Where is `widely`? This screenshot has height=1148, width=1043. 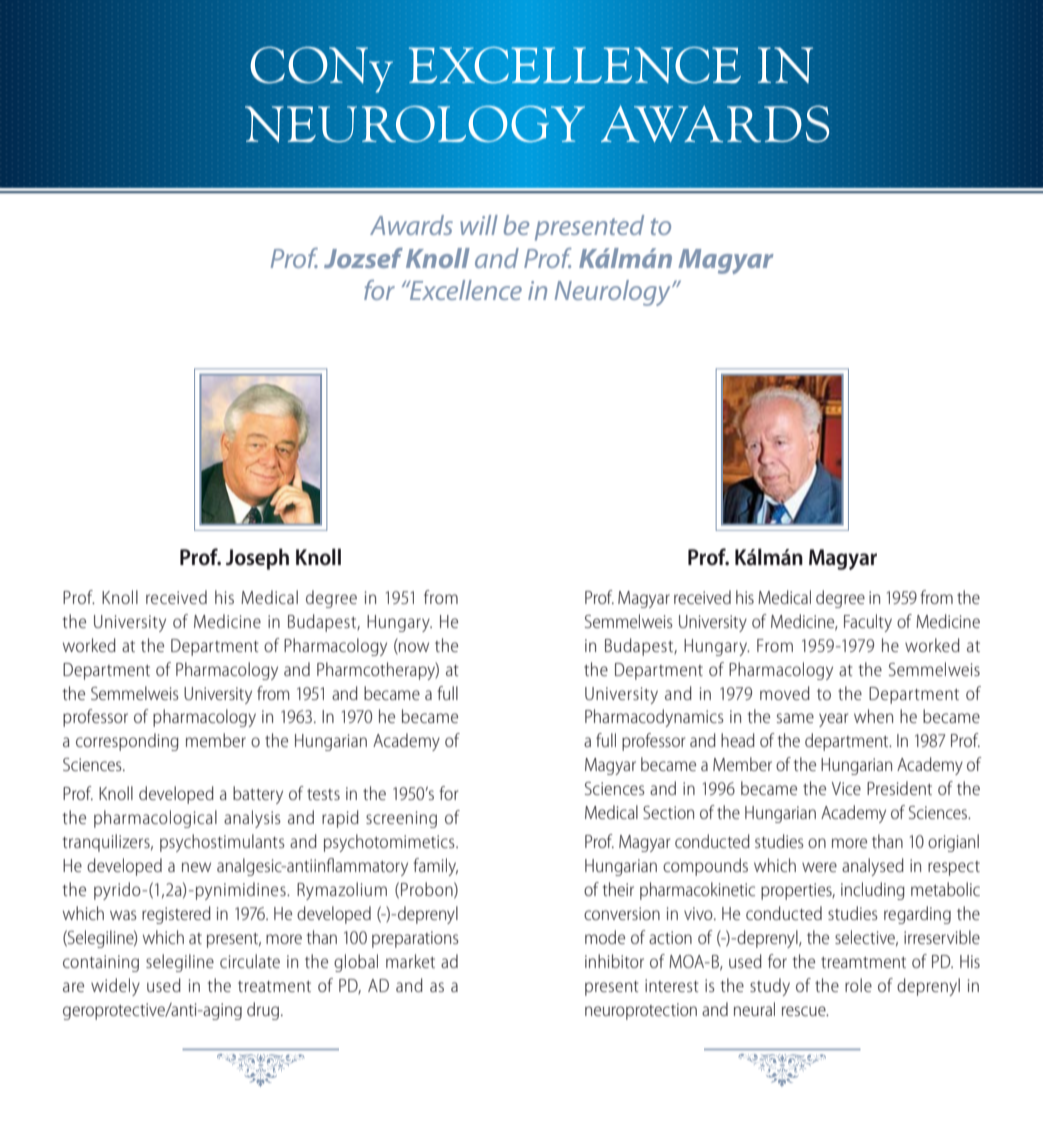
widely is located at coordinates (115, 987).
